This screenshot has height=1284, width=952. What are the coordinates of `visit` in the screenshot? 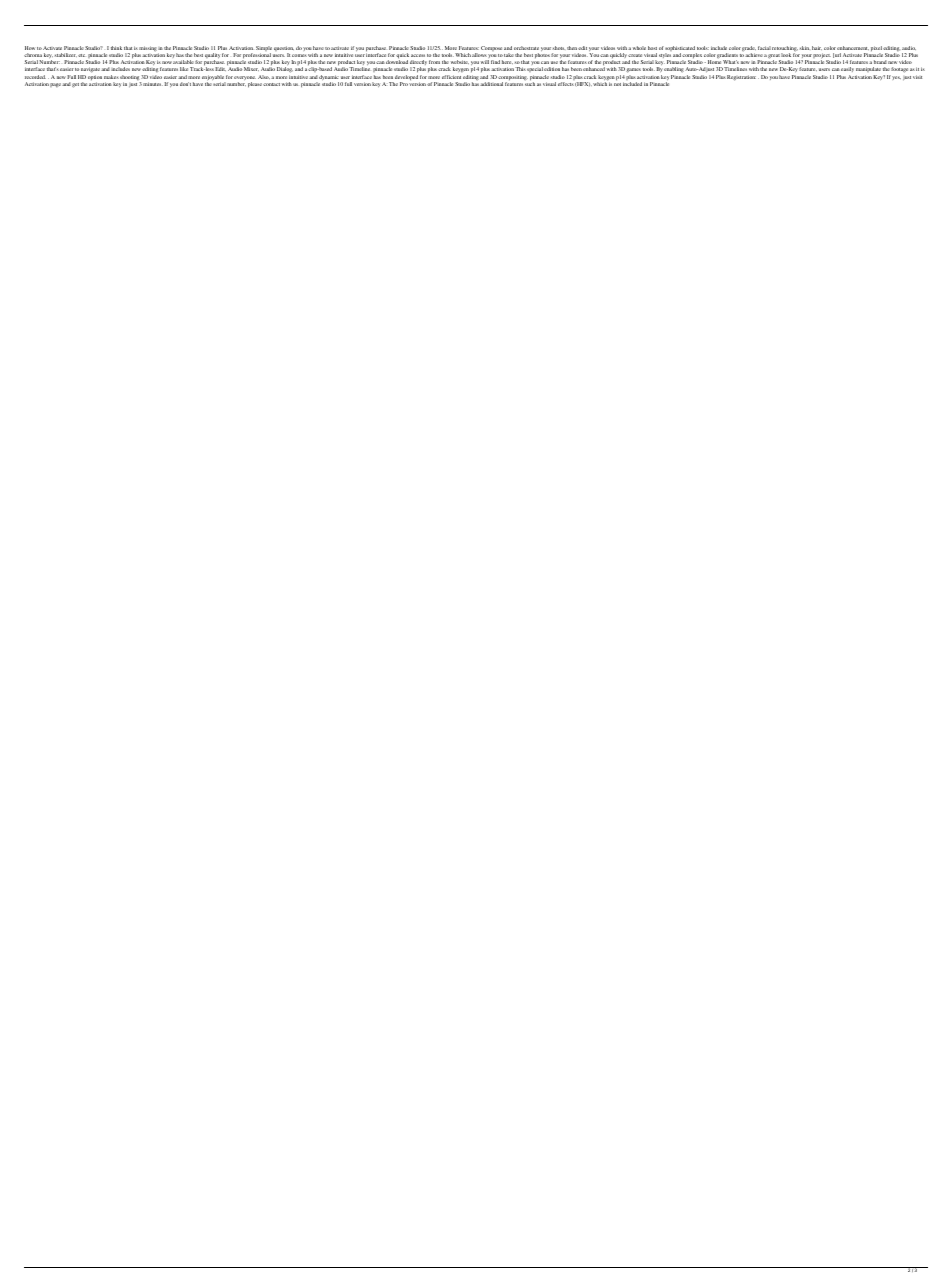 It's located at (917, 77).
